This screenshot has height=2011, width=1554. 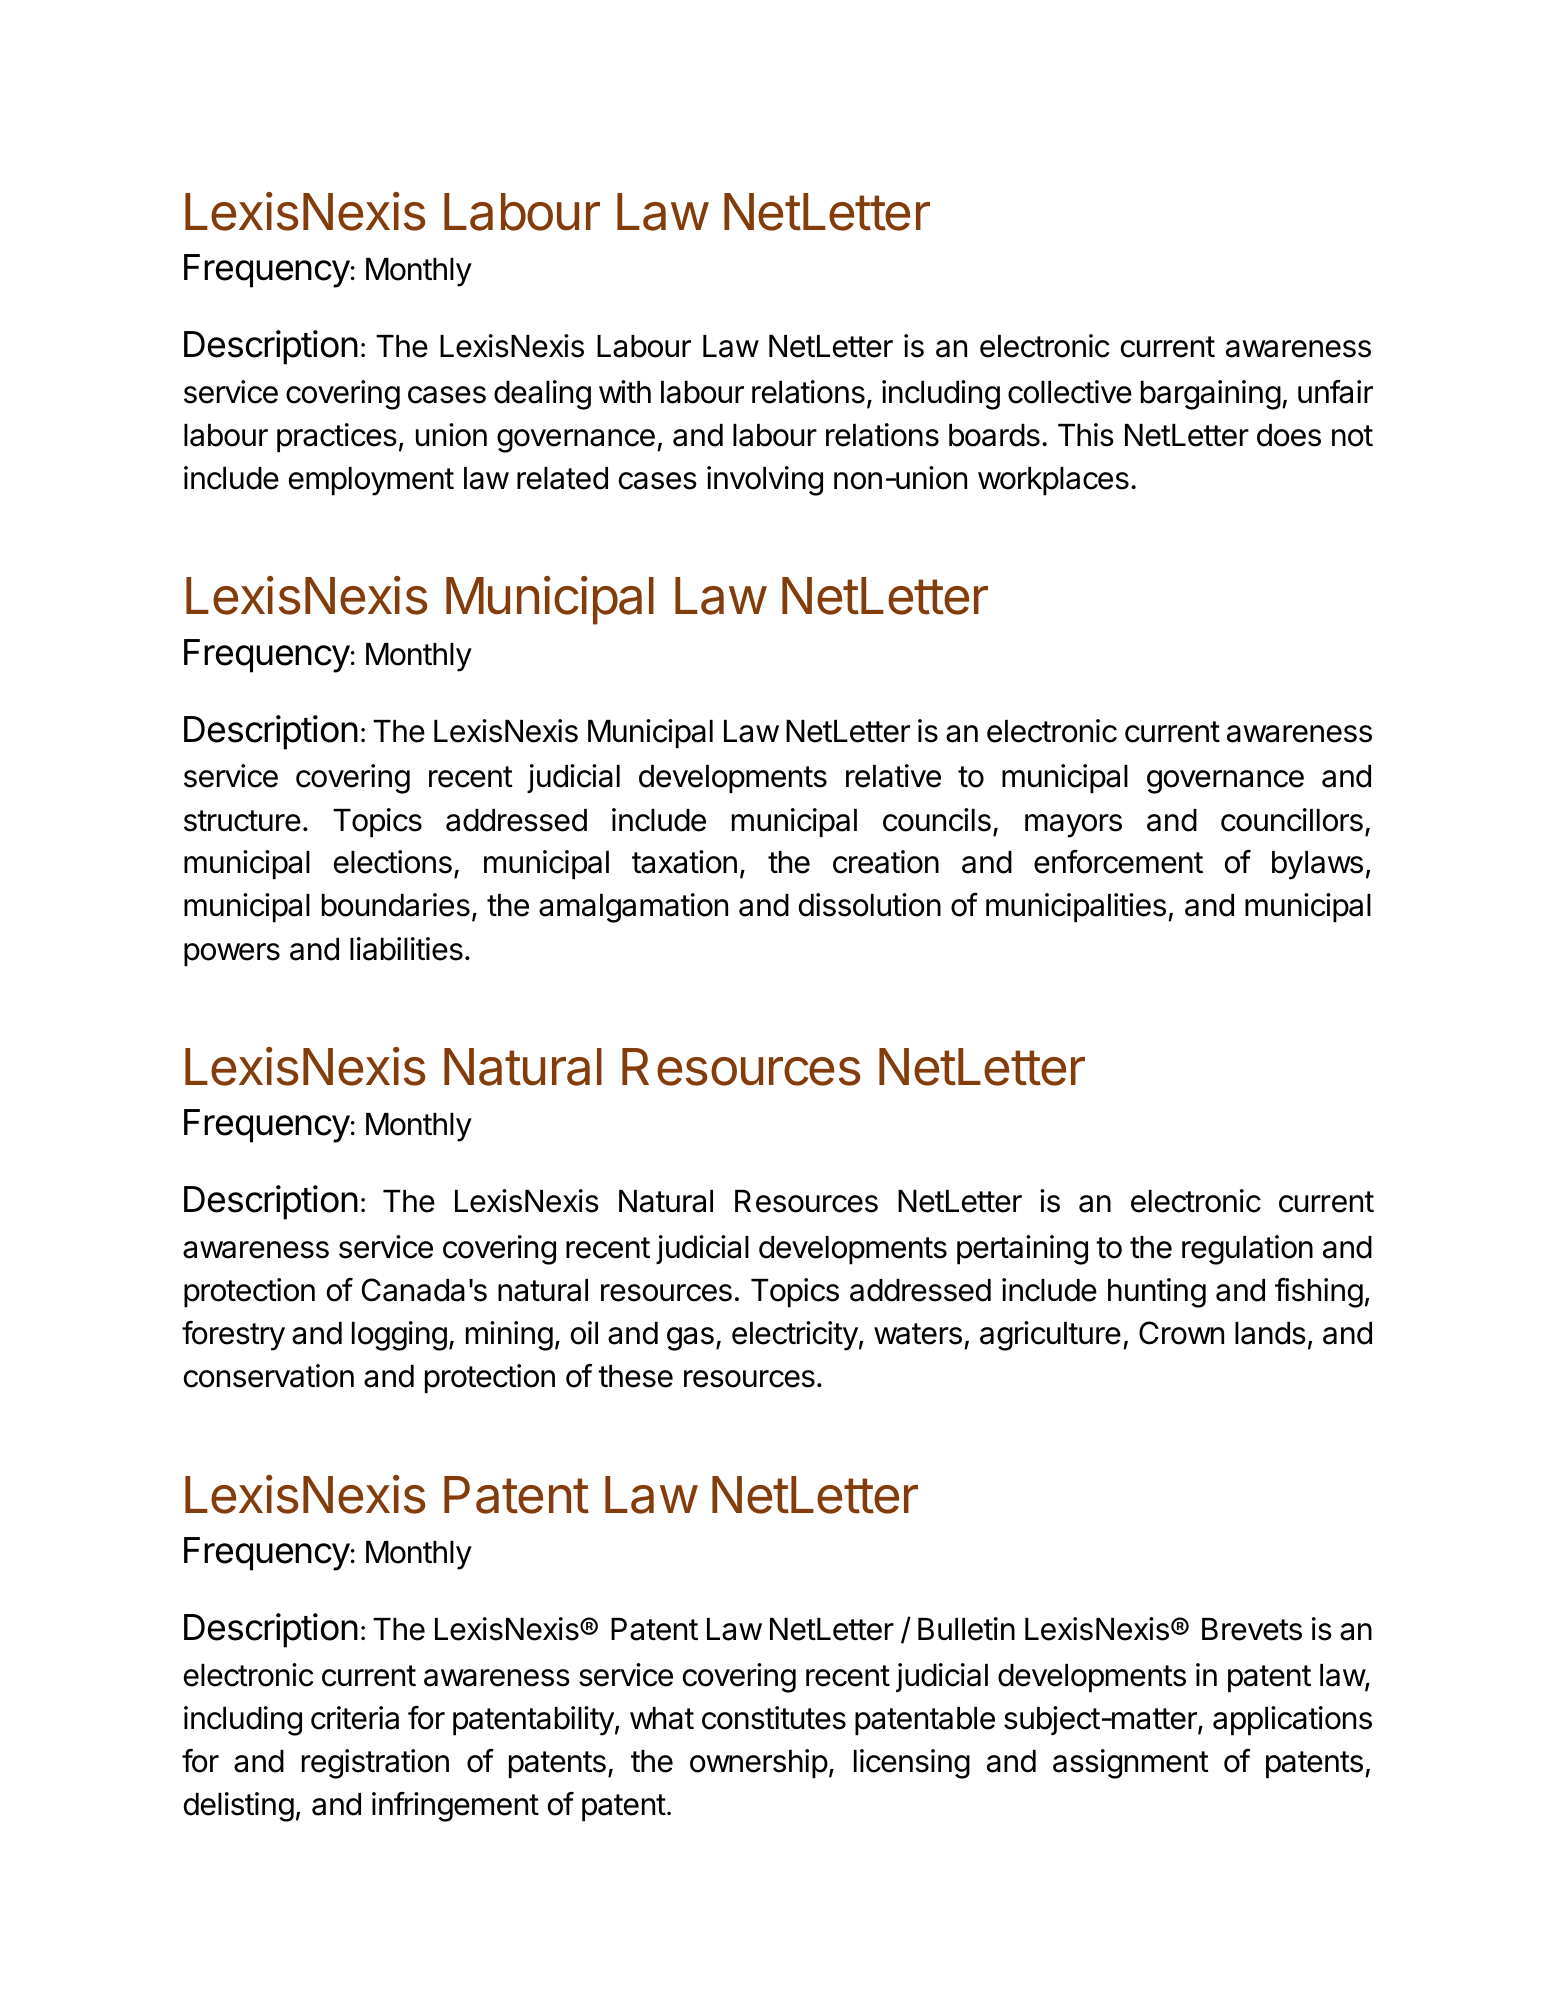 I want to click on conservation, so click(x=269, y=1376).
